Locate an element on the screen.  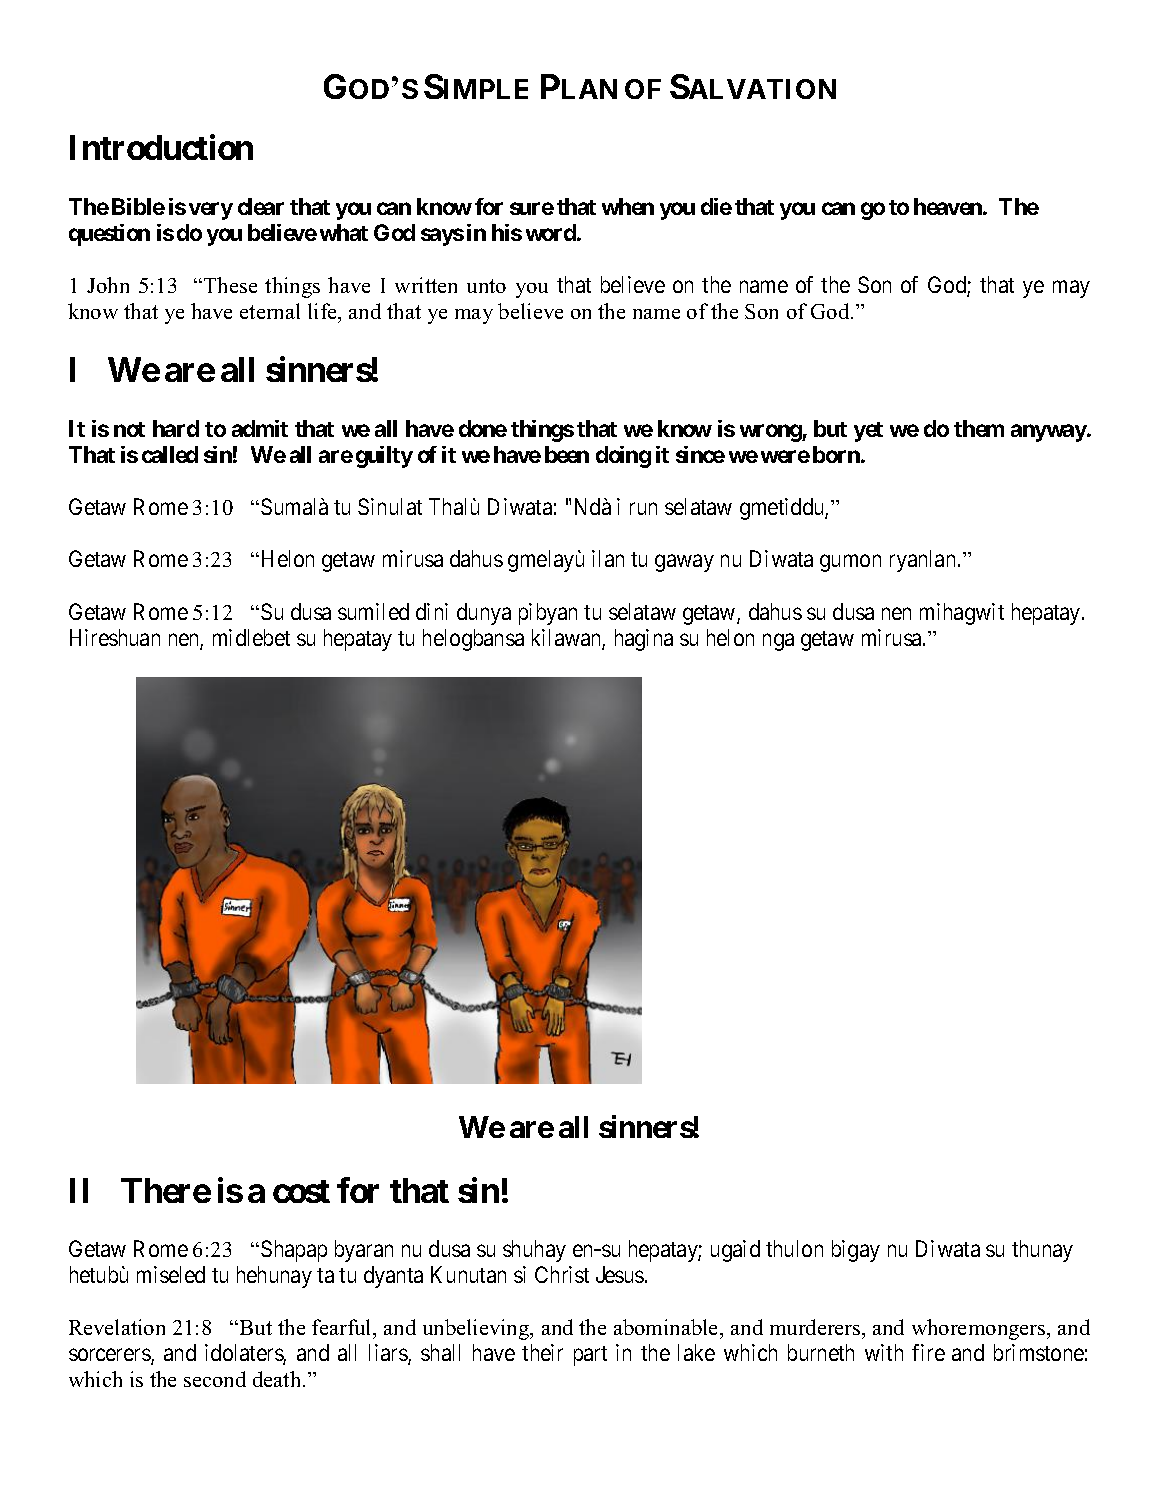
very is located at coordinates (211, 211).
